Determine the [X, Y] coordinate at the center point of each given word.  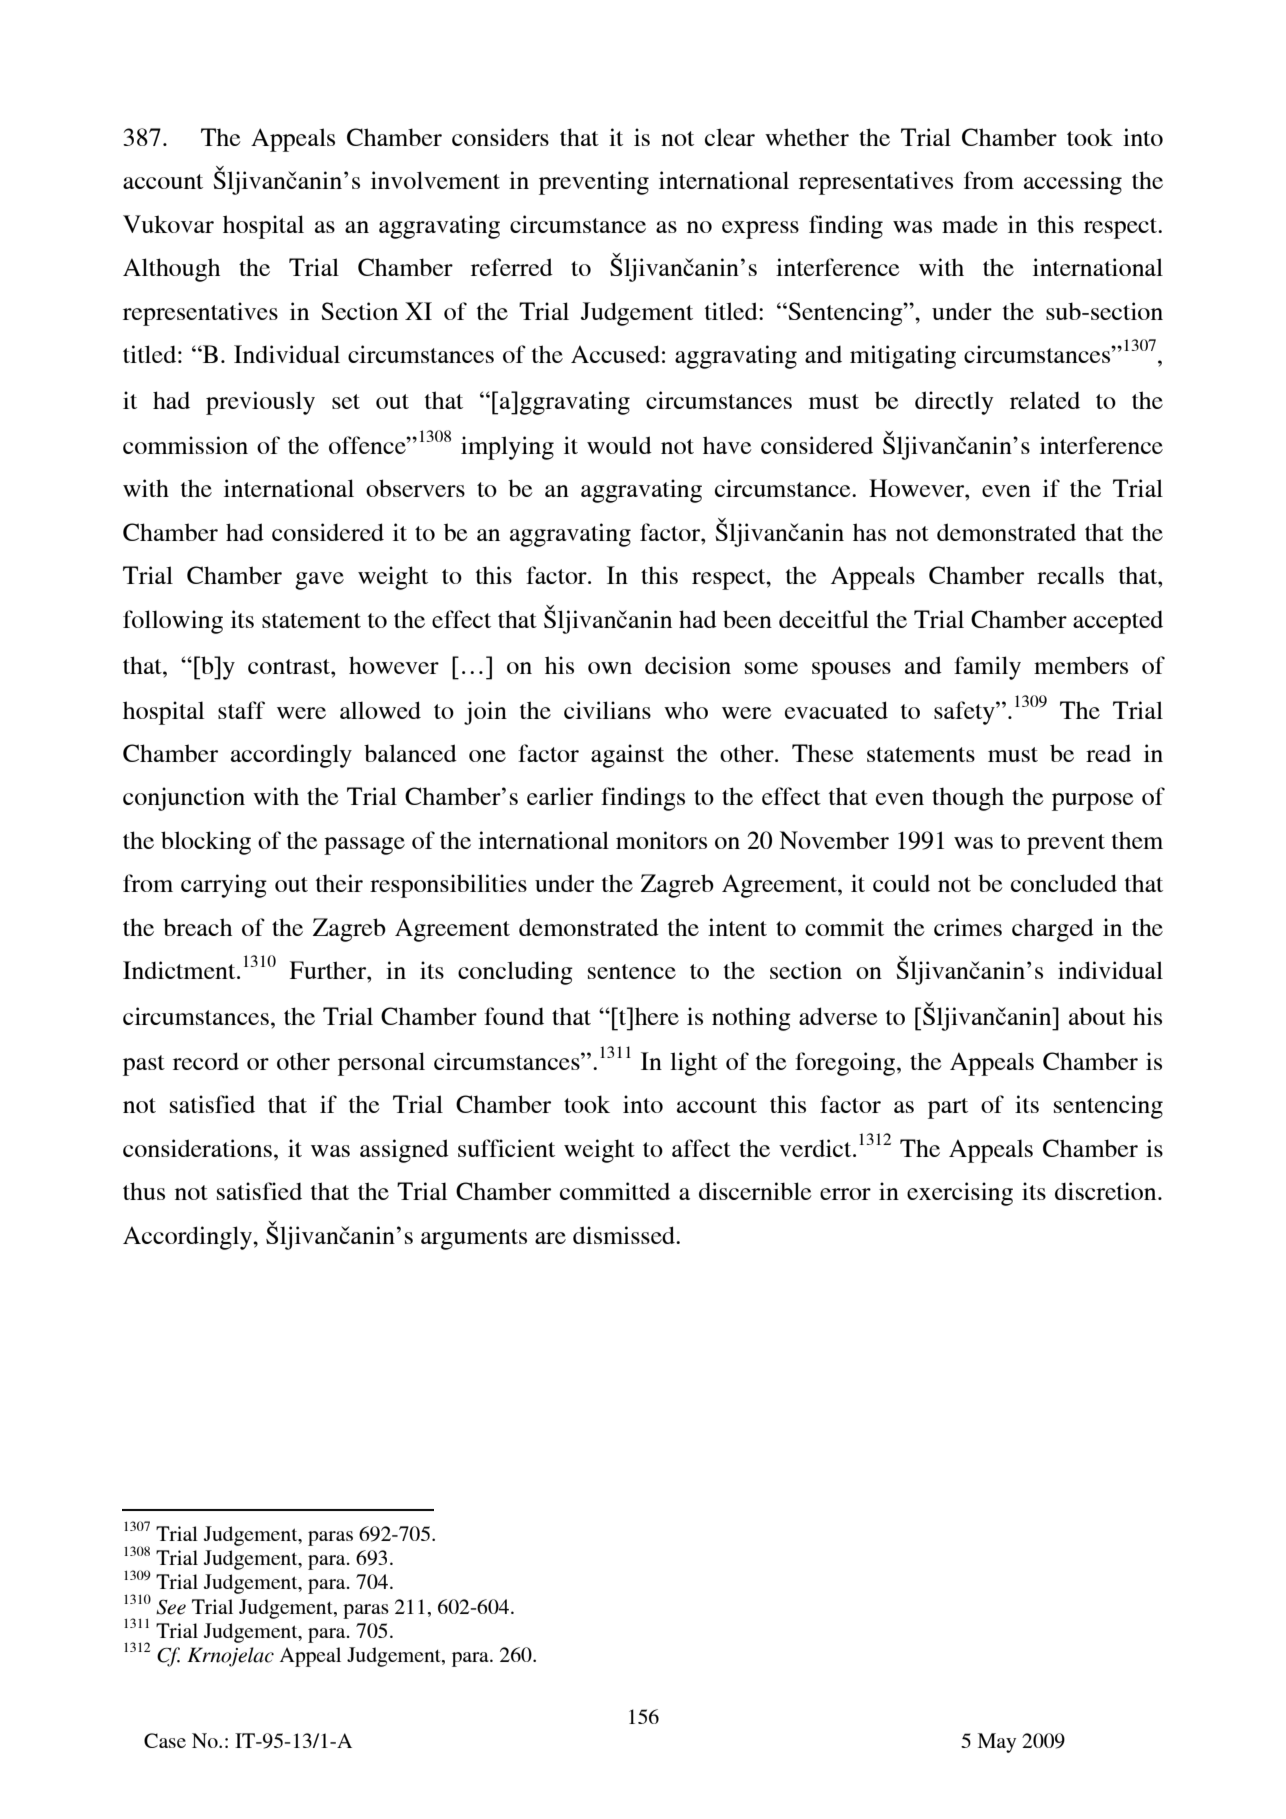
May [997, 1743]
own [610, 668]
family [987, 668]
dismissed [625, 1235]
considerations [197, 1148]
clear [730, 137]
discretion [1107, 1191]
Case [165, 1740]
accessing [1073, 183]
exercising [960, 1194]
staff [241, 710]
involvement [435, 180]
